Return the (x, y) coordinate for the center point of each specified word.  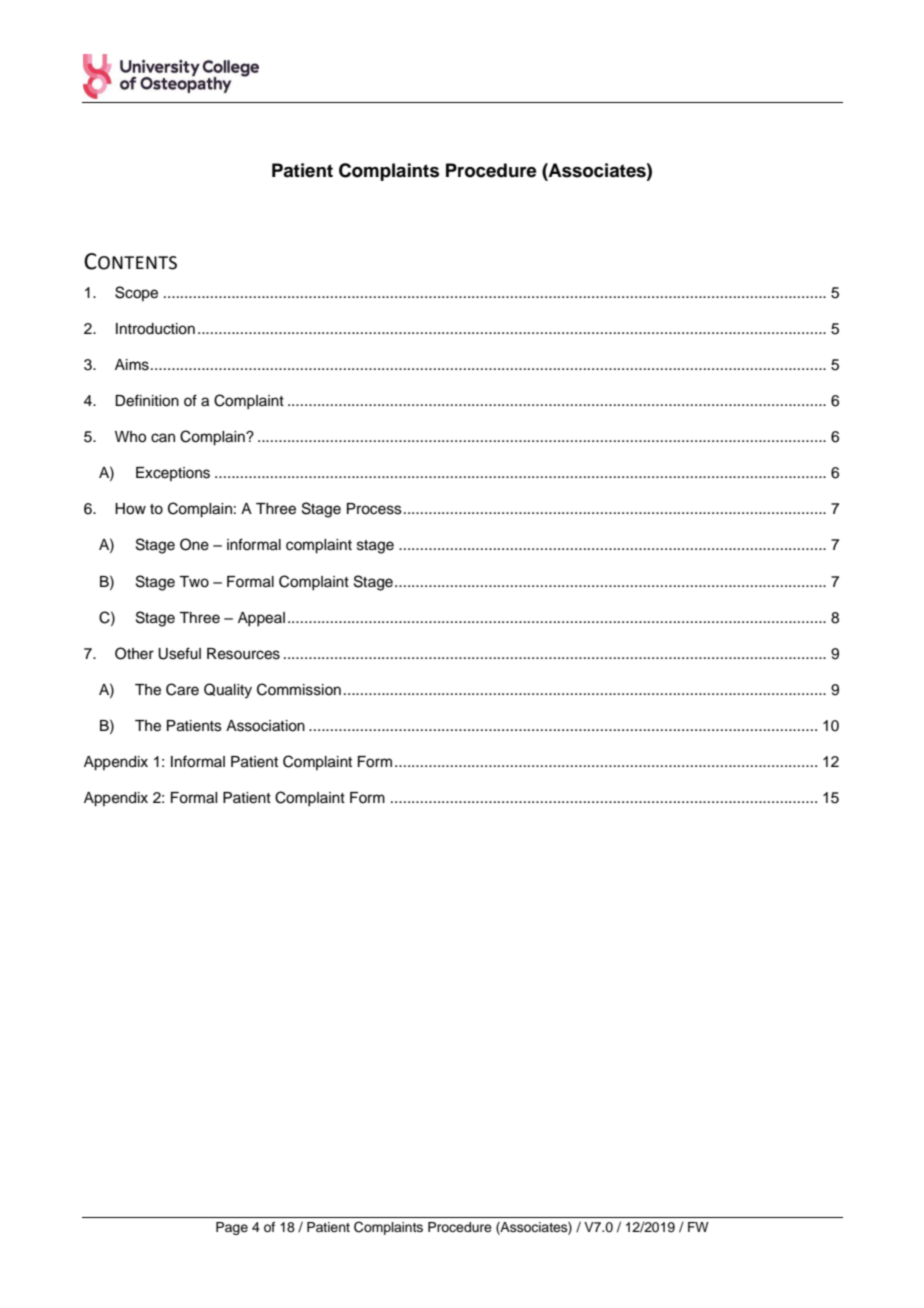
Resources (243, 654)
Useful (179, 653)
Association (265, 726)
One (194, 544)
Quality (228, 691)
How (130, 509)
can (163, 438)
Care (182, 689)
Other (134, 653)
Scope (136, 293)
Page (232, 1228)
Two (194, 582)
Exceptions (173, 474)
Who (130, 437)
